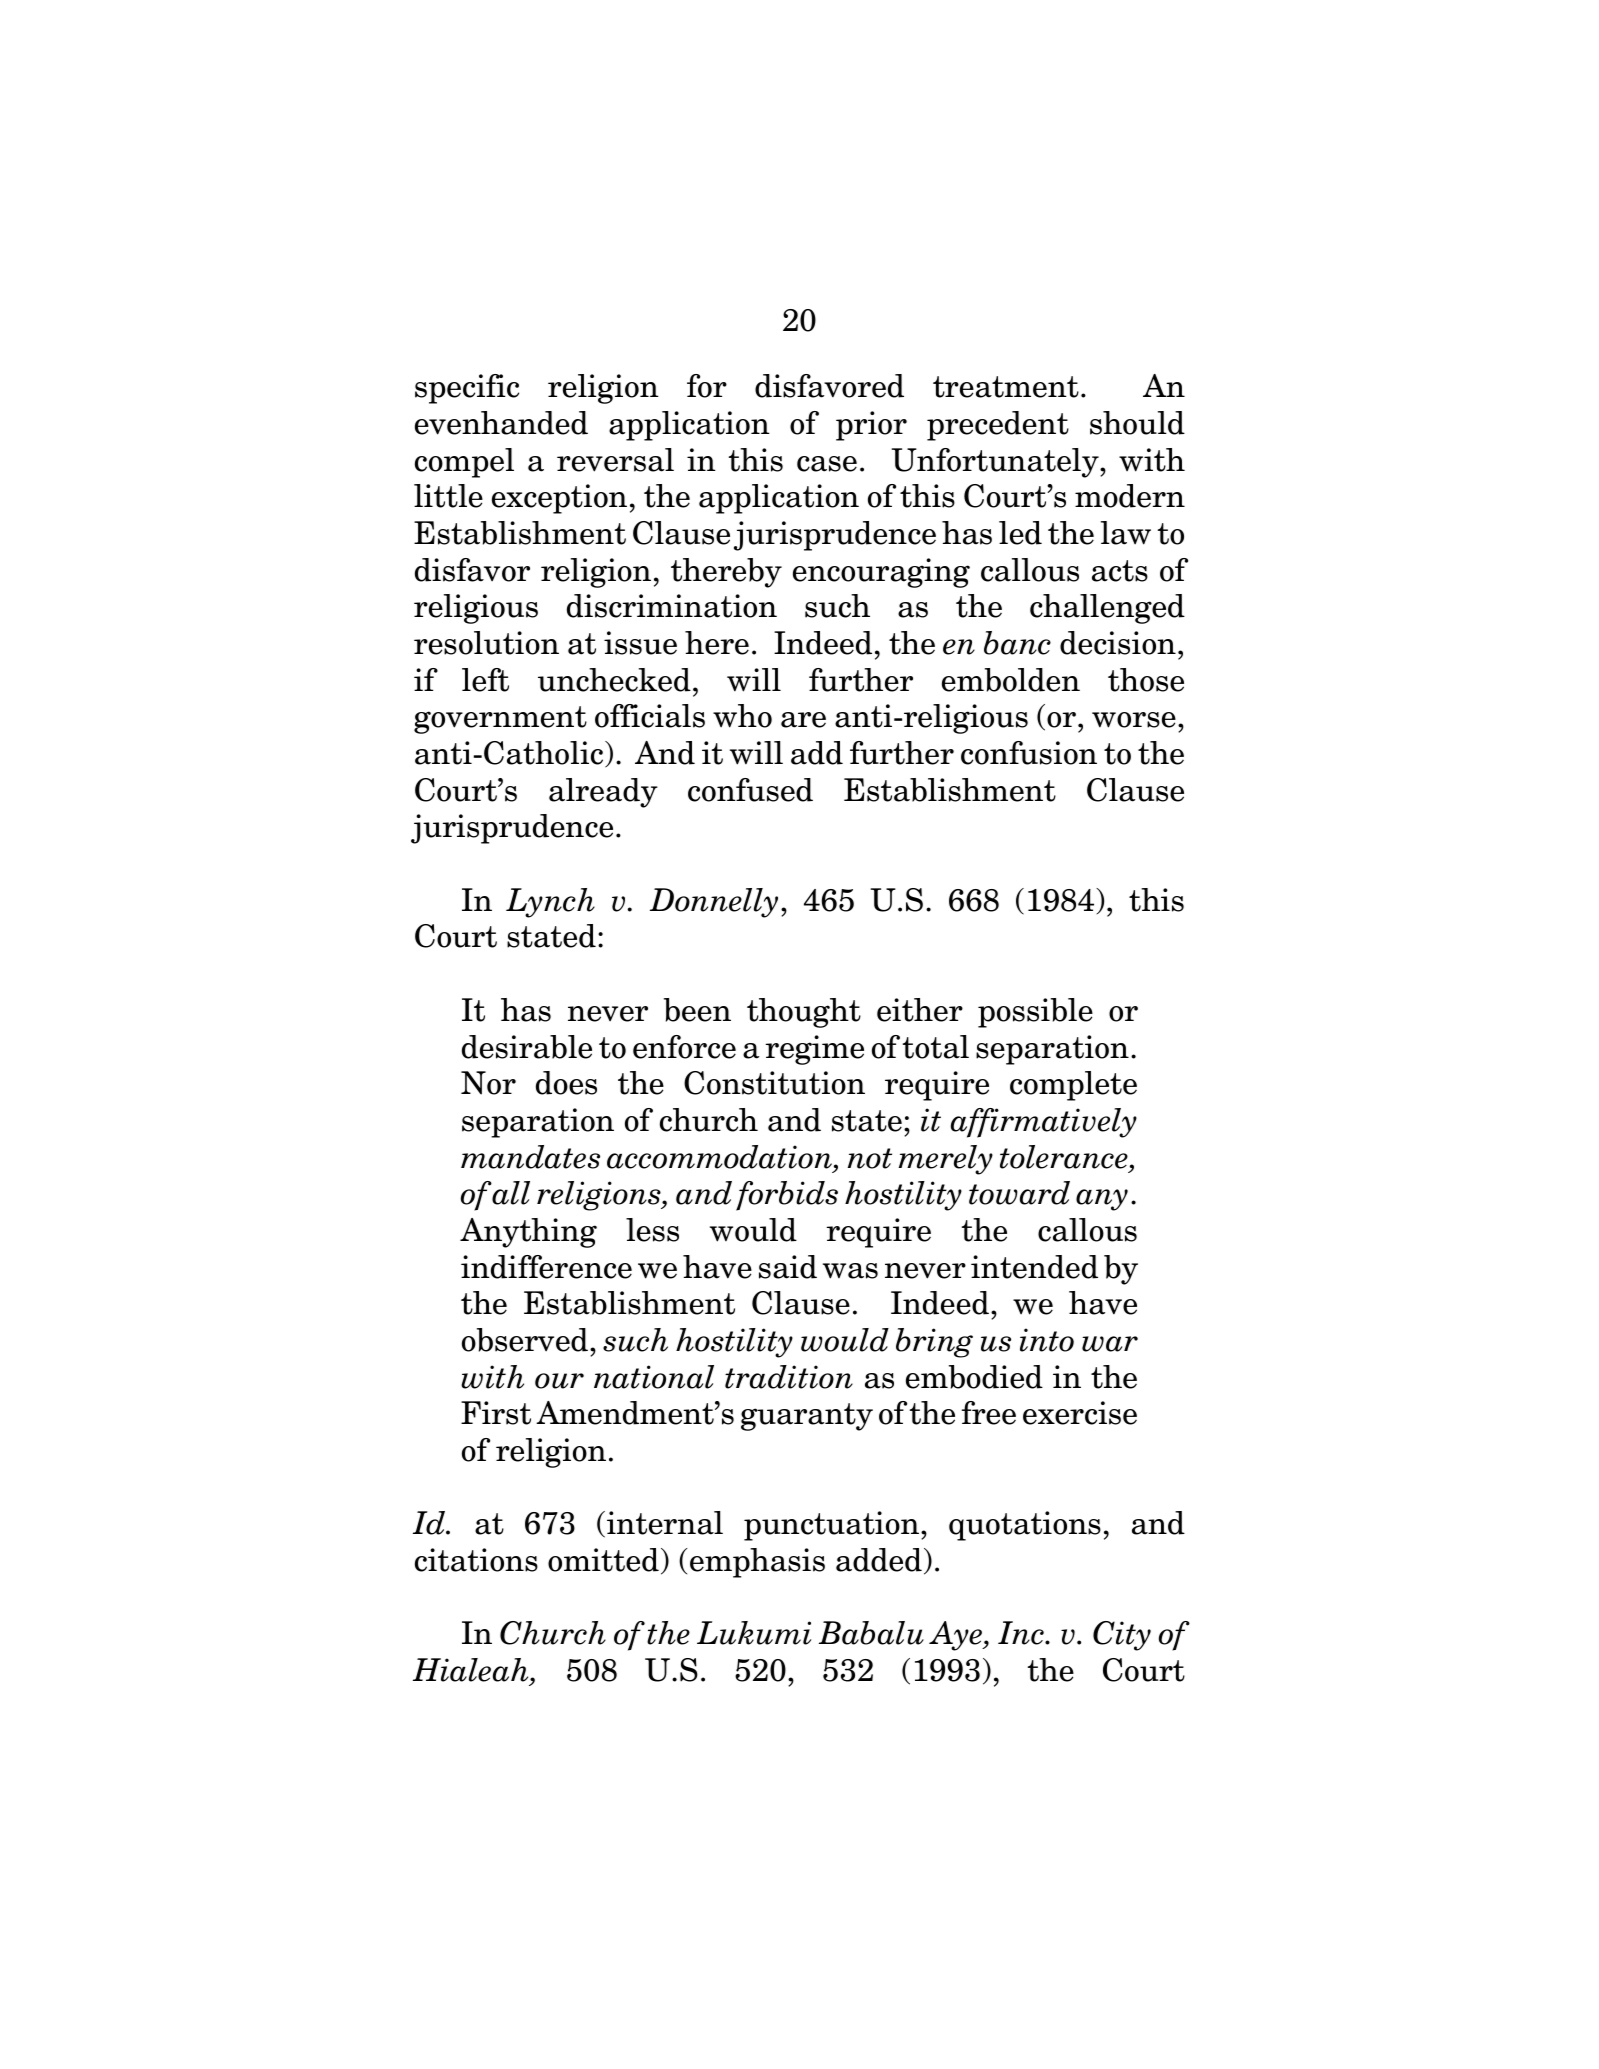  Describe the element at coordinates (501, 423) in the screenshot. I see `evenhanded` at that location.
